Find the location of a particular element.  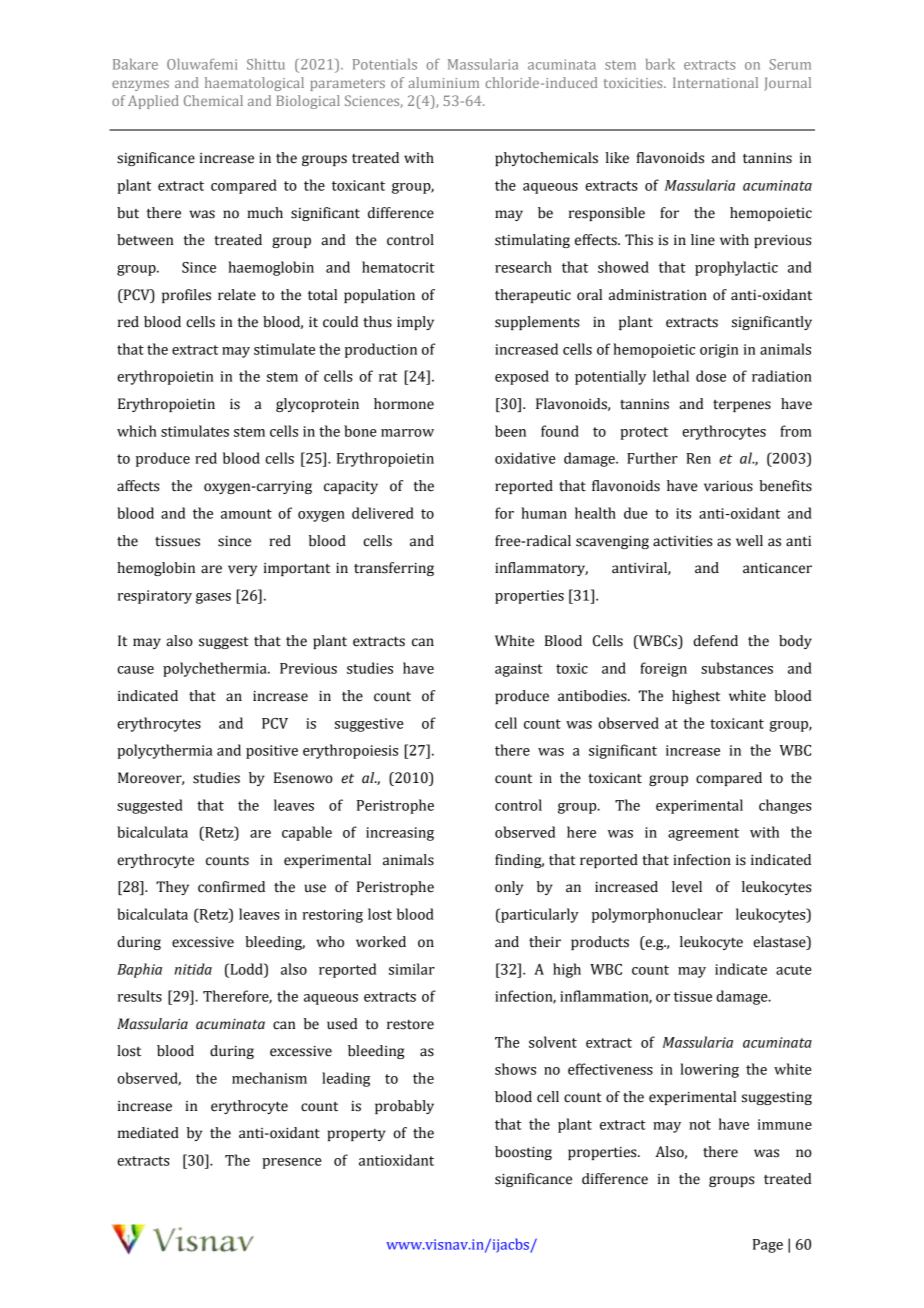

amount is located at coordinates (246, 514).
